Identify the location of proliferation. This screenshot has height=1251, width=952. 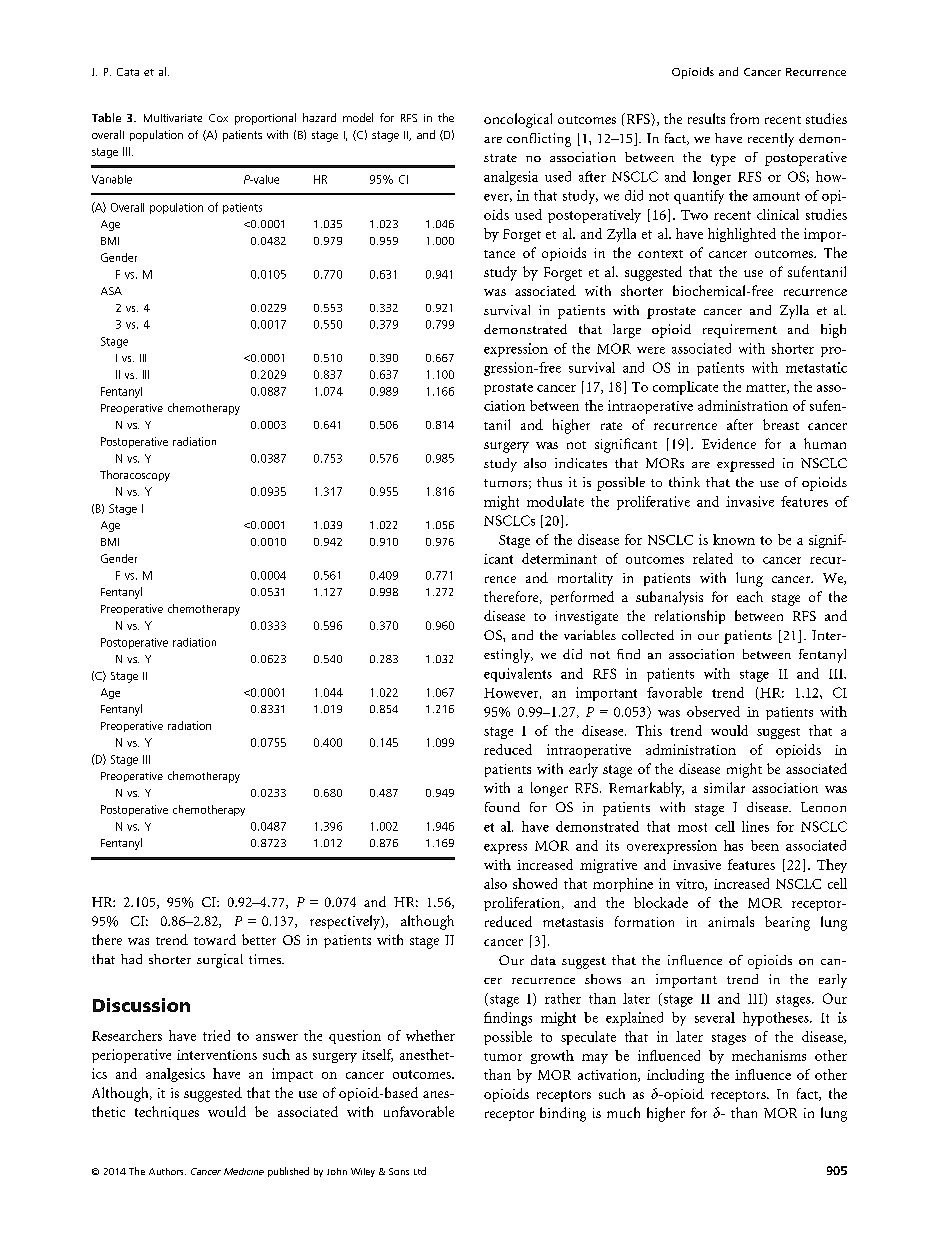
(523, 904).
